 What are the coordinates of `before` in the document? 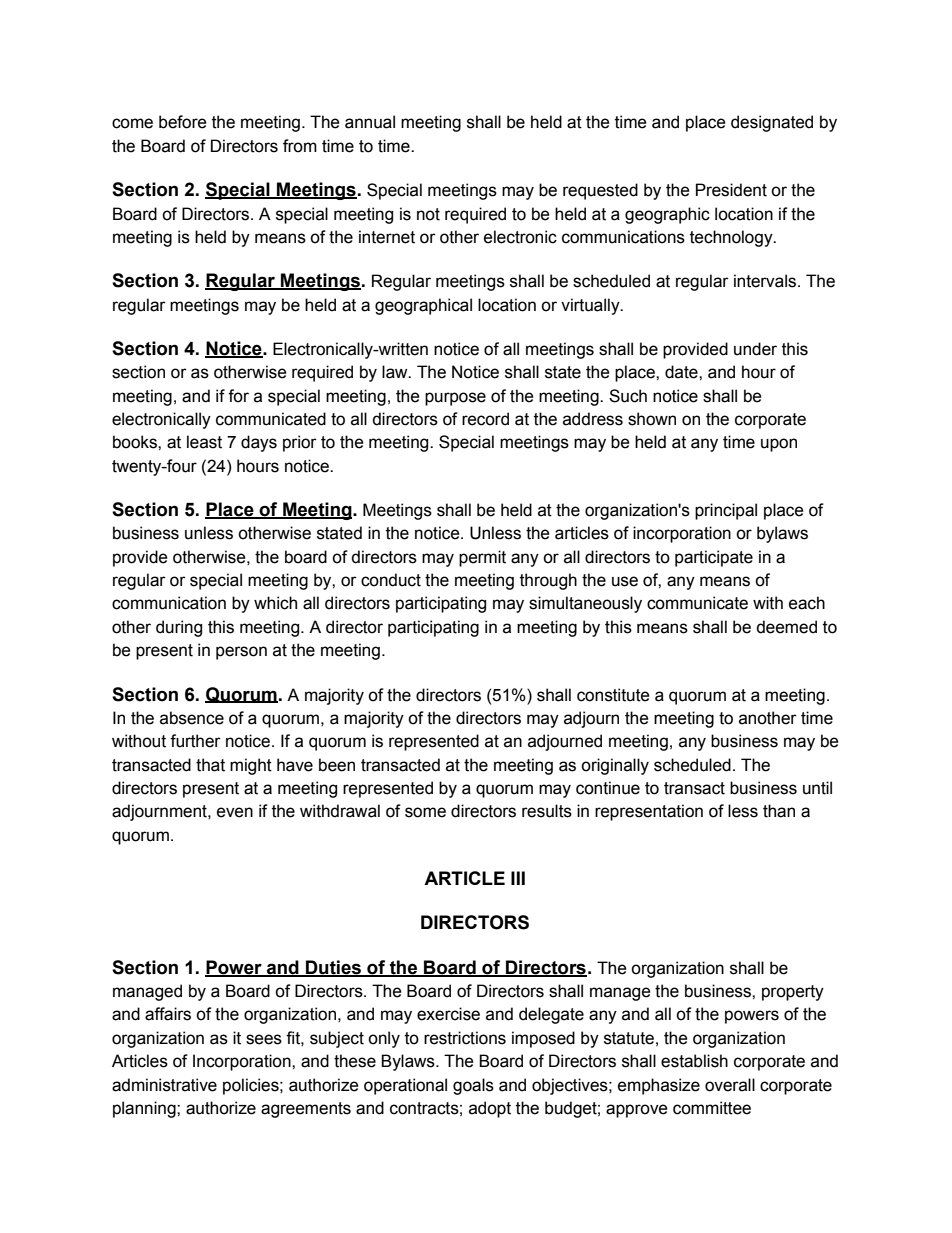 It's located at (183, 122).
